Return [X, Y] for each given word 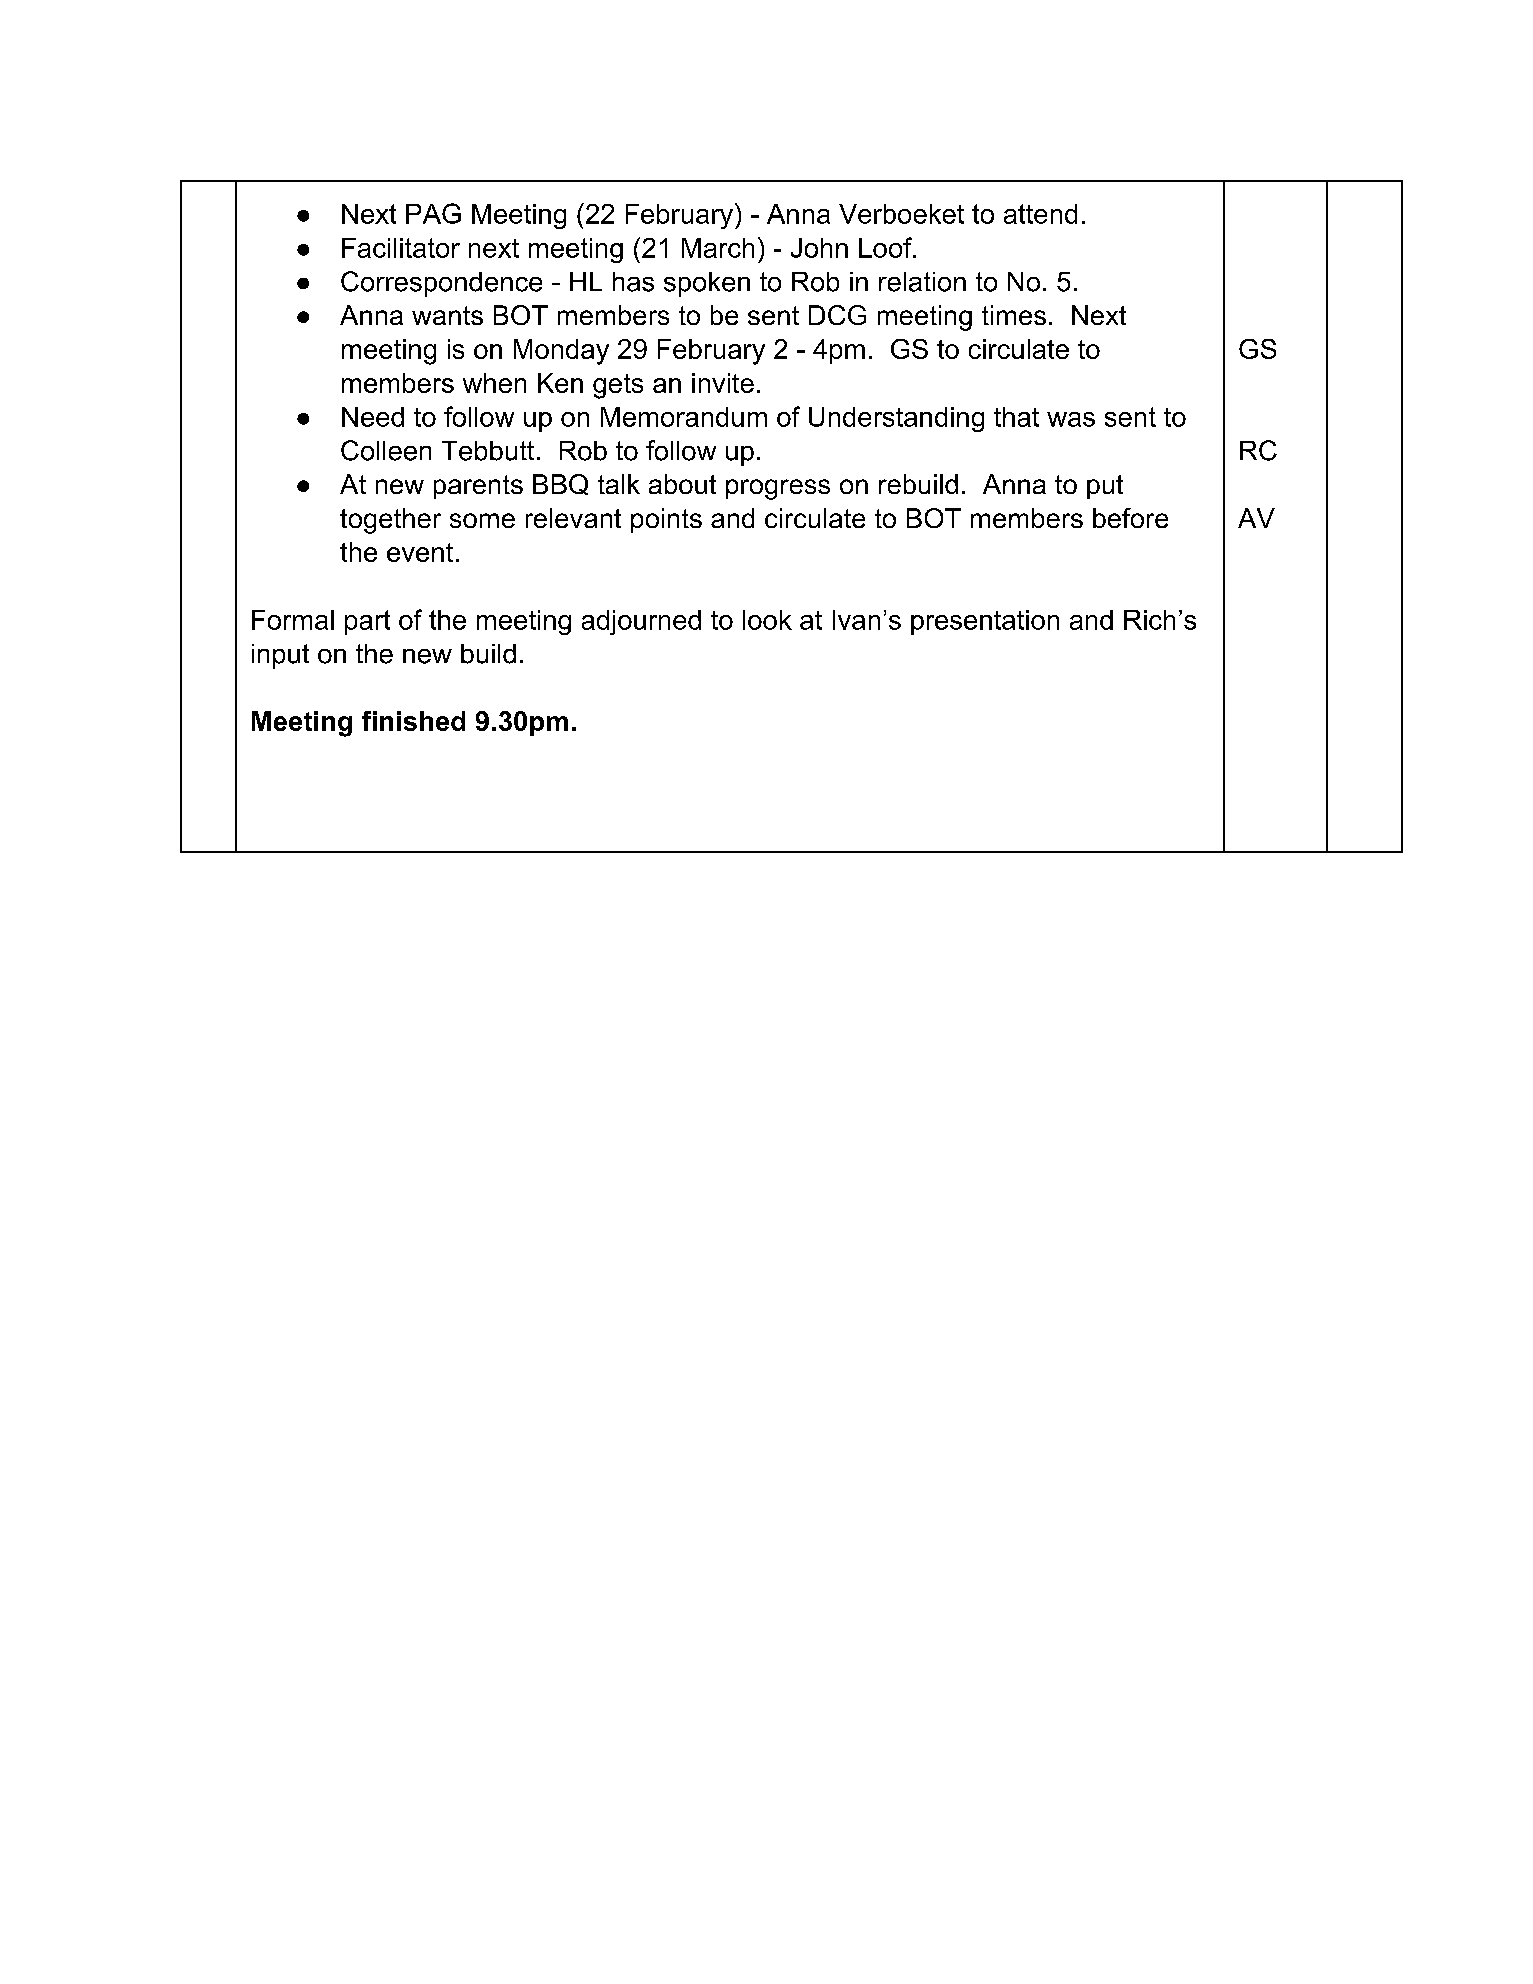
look [767, 620]
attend [1040, 214]
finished [413, 721]
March [718, 248]
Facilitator [401, 248]
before [1130, 518]
